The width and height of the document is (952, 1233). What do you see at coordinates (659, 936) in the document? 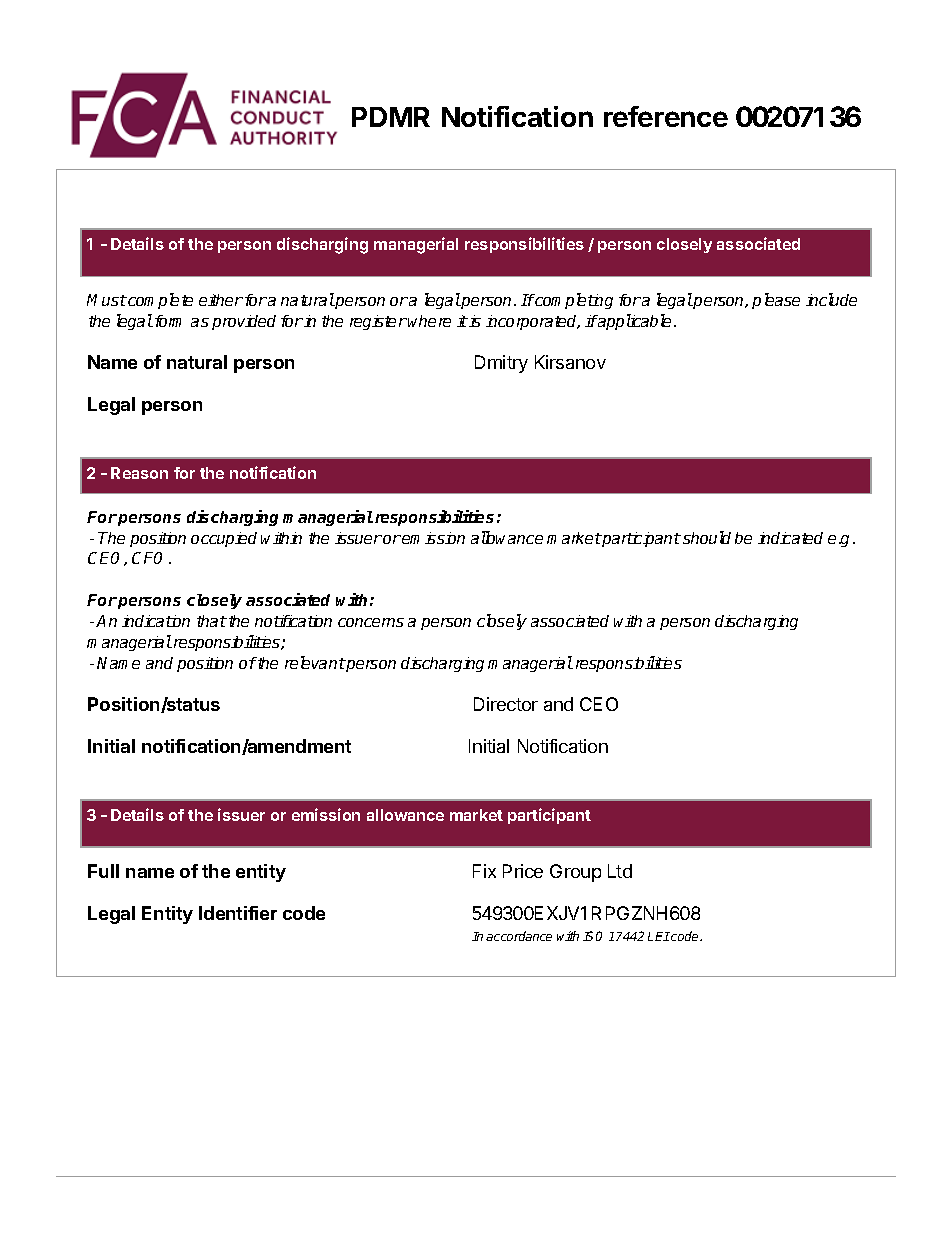
I see `LEI` at bounding box center [659, 936].
